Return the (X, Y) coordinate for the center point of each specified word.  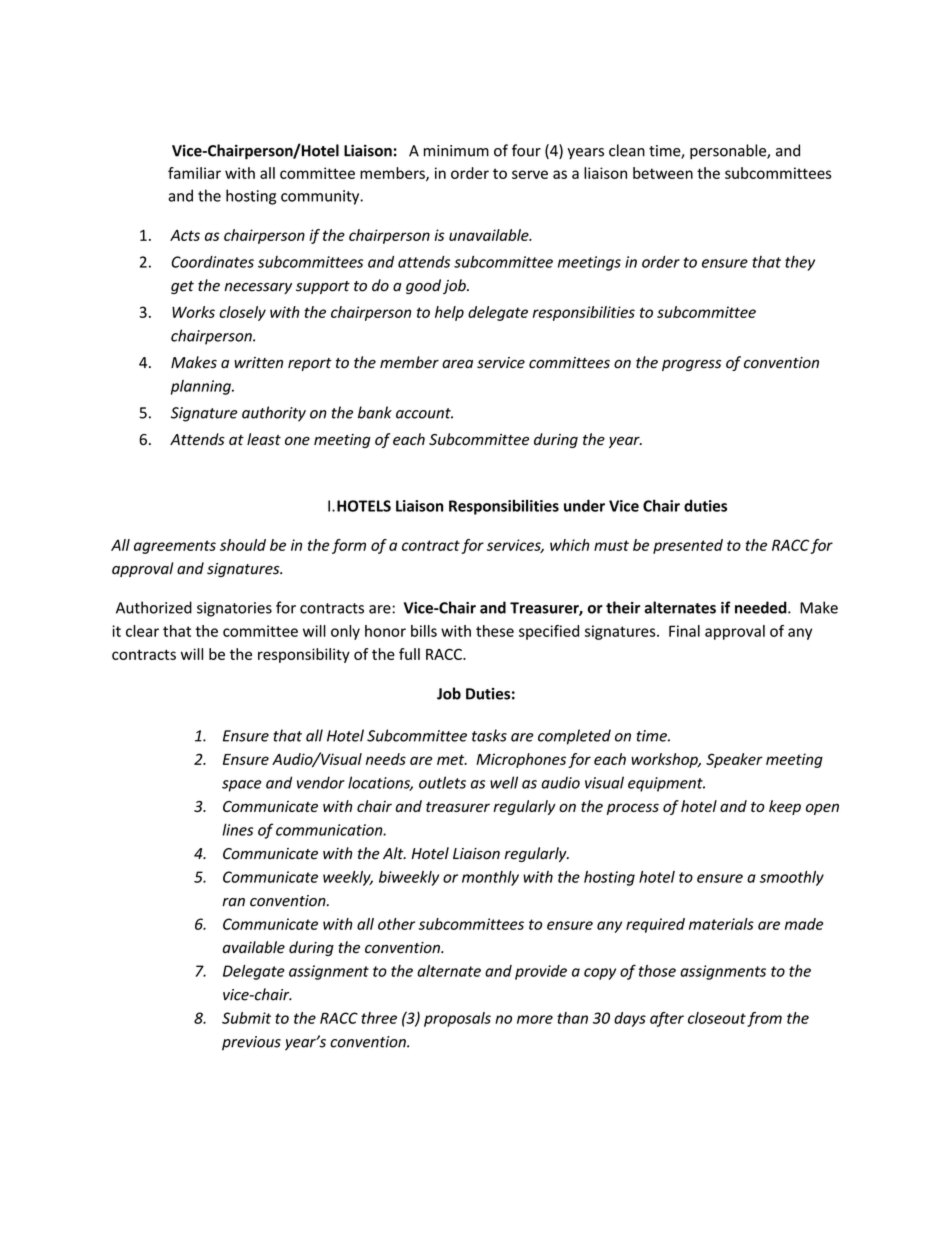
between (663, 173)
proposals (457, 1019)
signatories (234, 609)
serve (530, 174)
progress (691, 365)
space (242, 786)
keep (785, 807)
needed (762, 607)
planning (202, 387)
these (495, 631)
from (764, 1019)
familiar (194, 173)
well (504, 782)
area (457, 364)
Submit (246, 1018)
